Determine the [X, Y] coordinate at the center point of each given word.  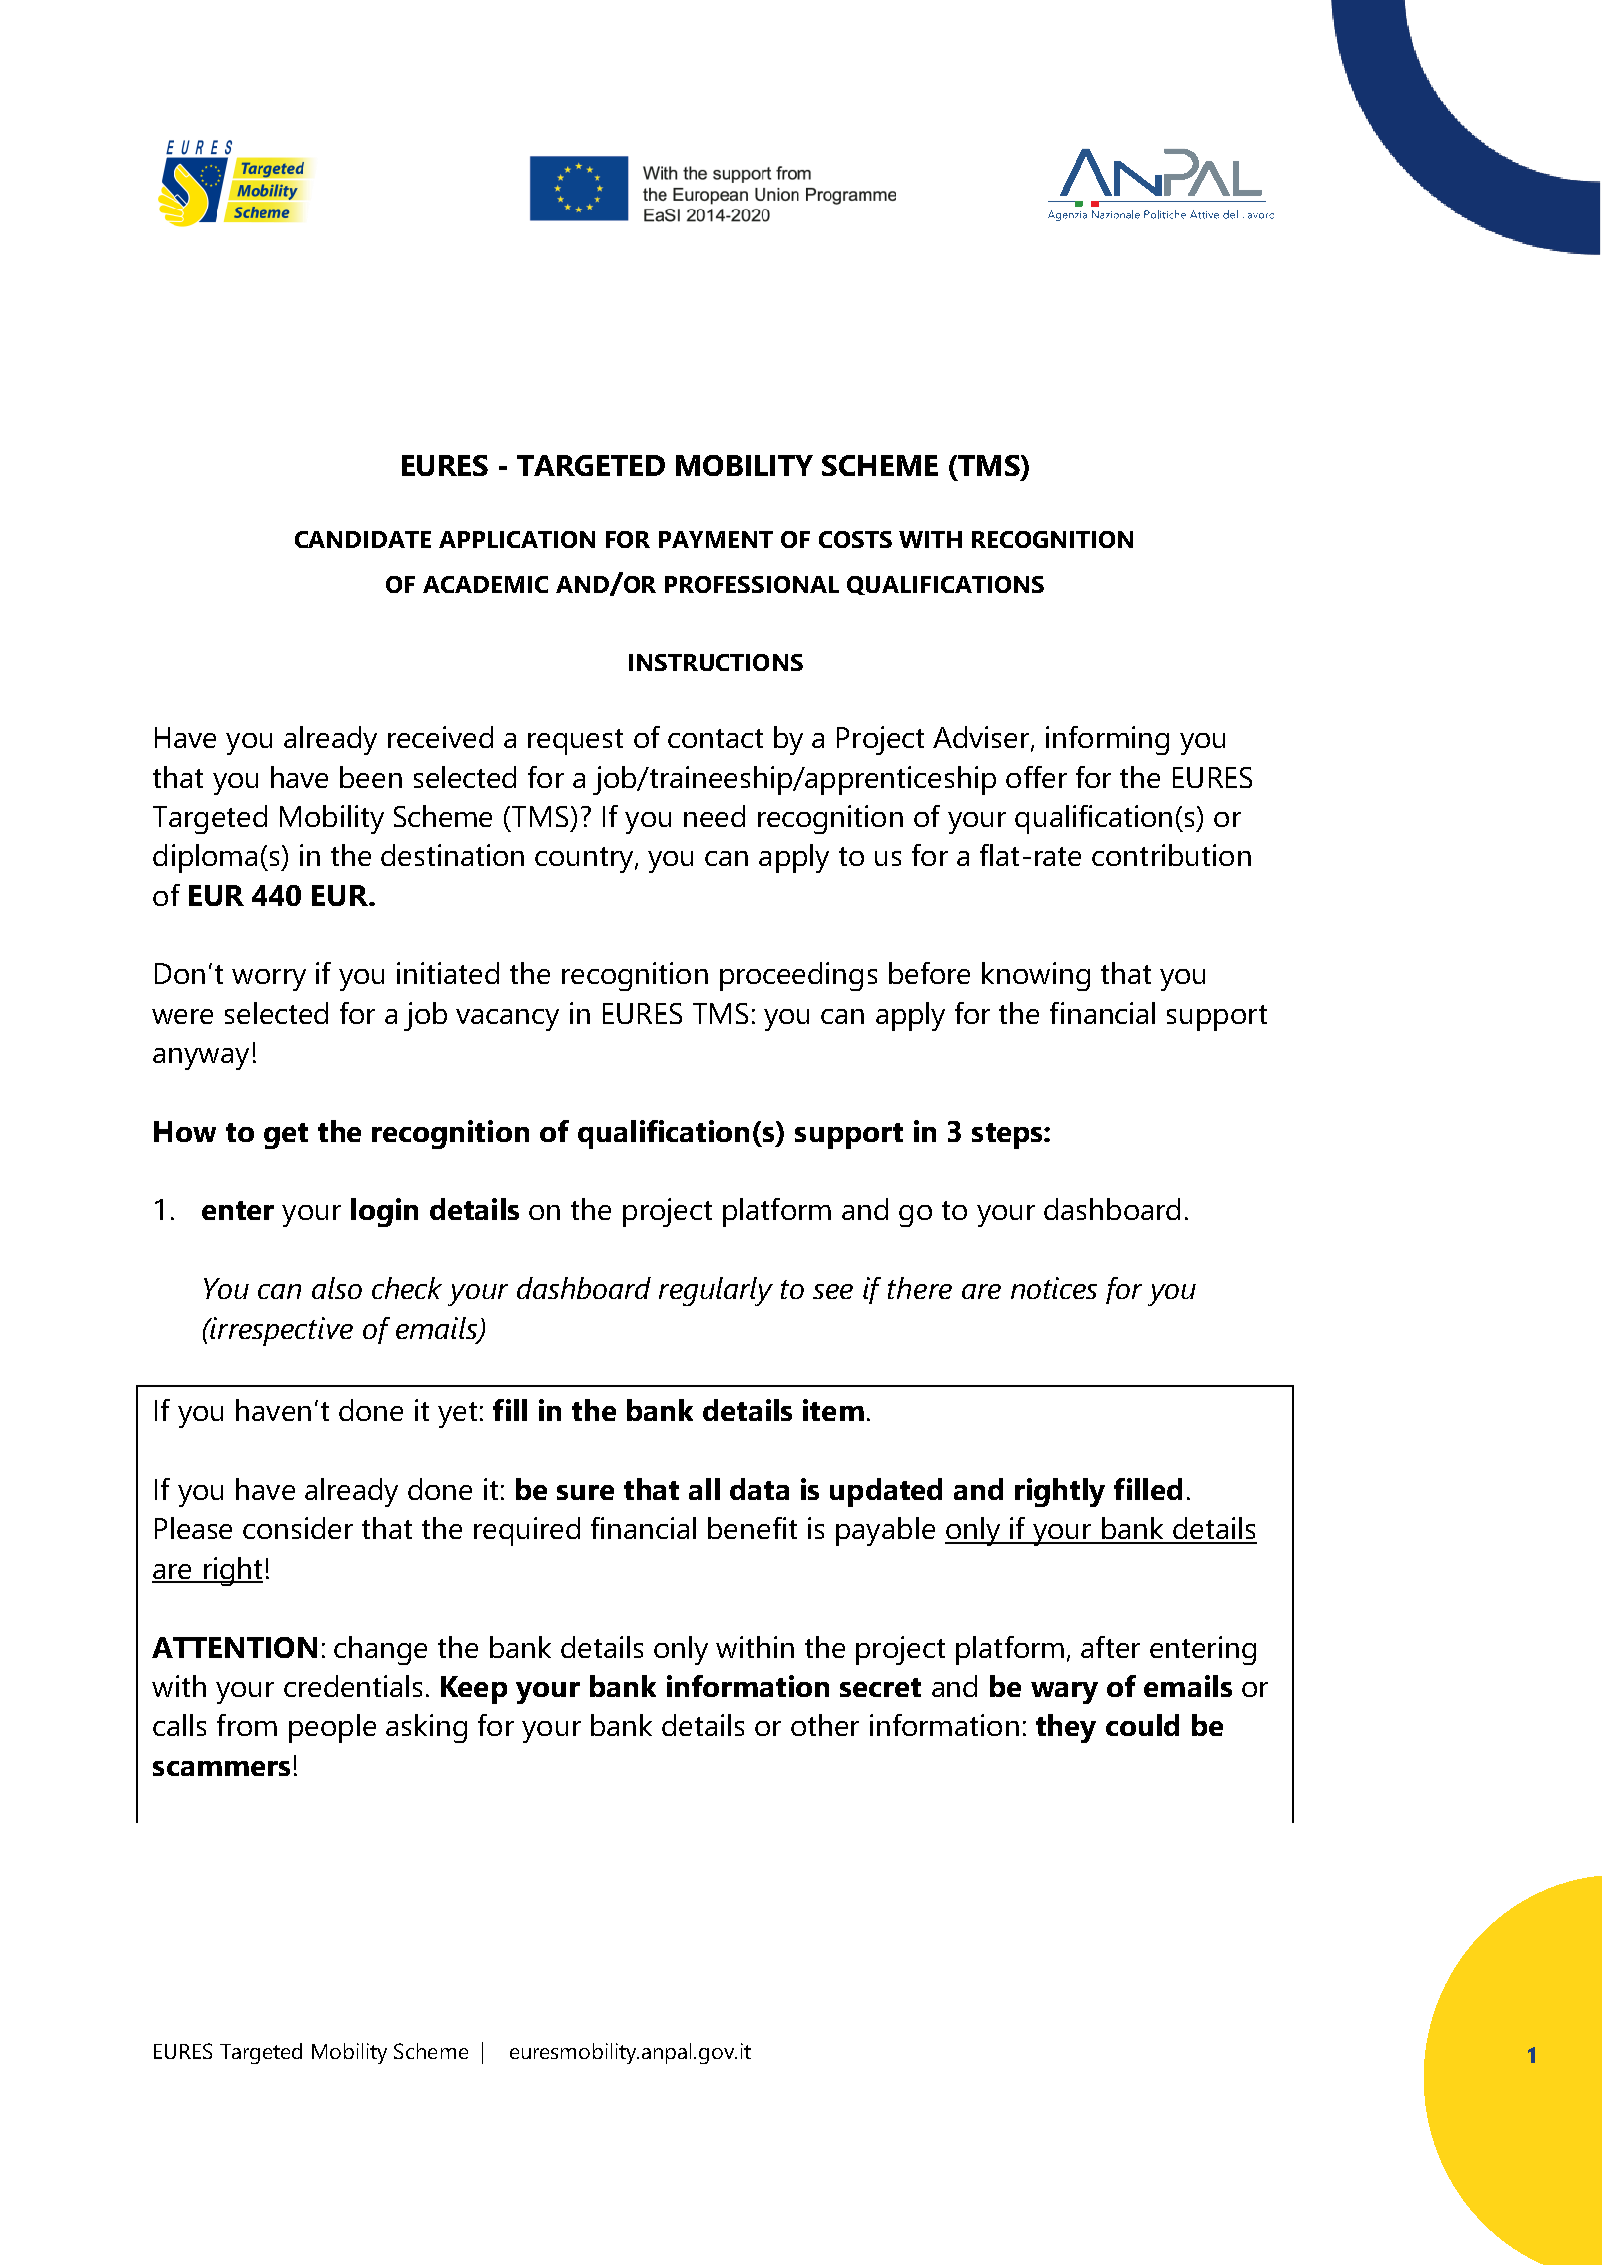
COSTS [855, 539]
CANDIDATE [363, 539]
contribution [1171, 855]
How [185, 1131]
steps [1008, 1136]
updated [886, 1492]
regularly [716, 1291]
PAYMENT [716, 539]
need [714, 816]
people [332, 1728]
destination [452, 855]
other [825, 1725]
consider [298, 1528]
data [759, 1489]
